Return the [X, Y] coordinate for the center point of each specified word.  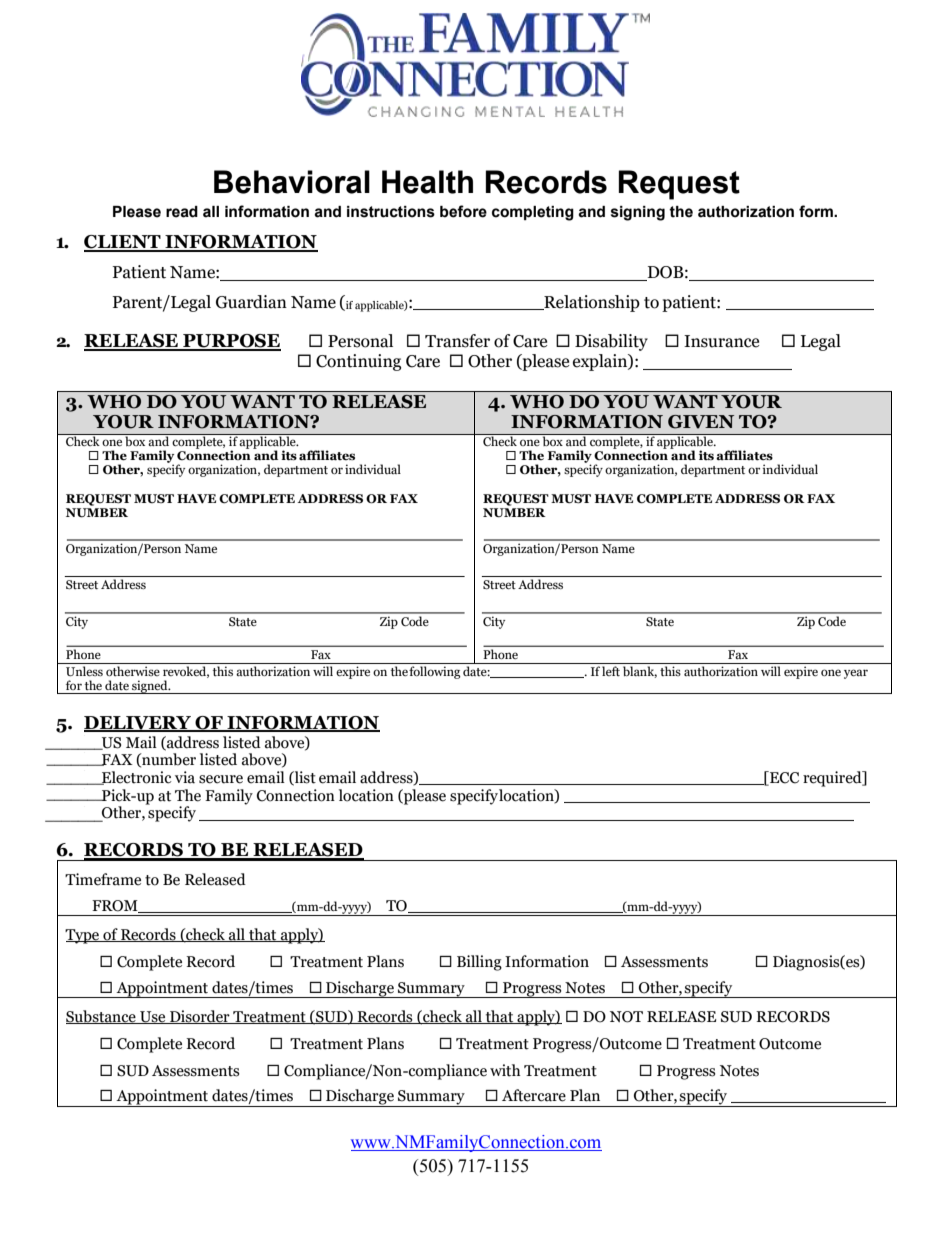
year [856, 674]
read [182, 212]
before [463, 211]
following [435, 672]
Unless [84, 671]
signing [638, 213]
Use [153, 1017]
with [505, 1070]
